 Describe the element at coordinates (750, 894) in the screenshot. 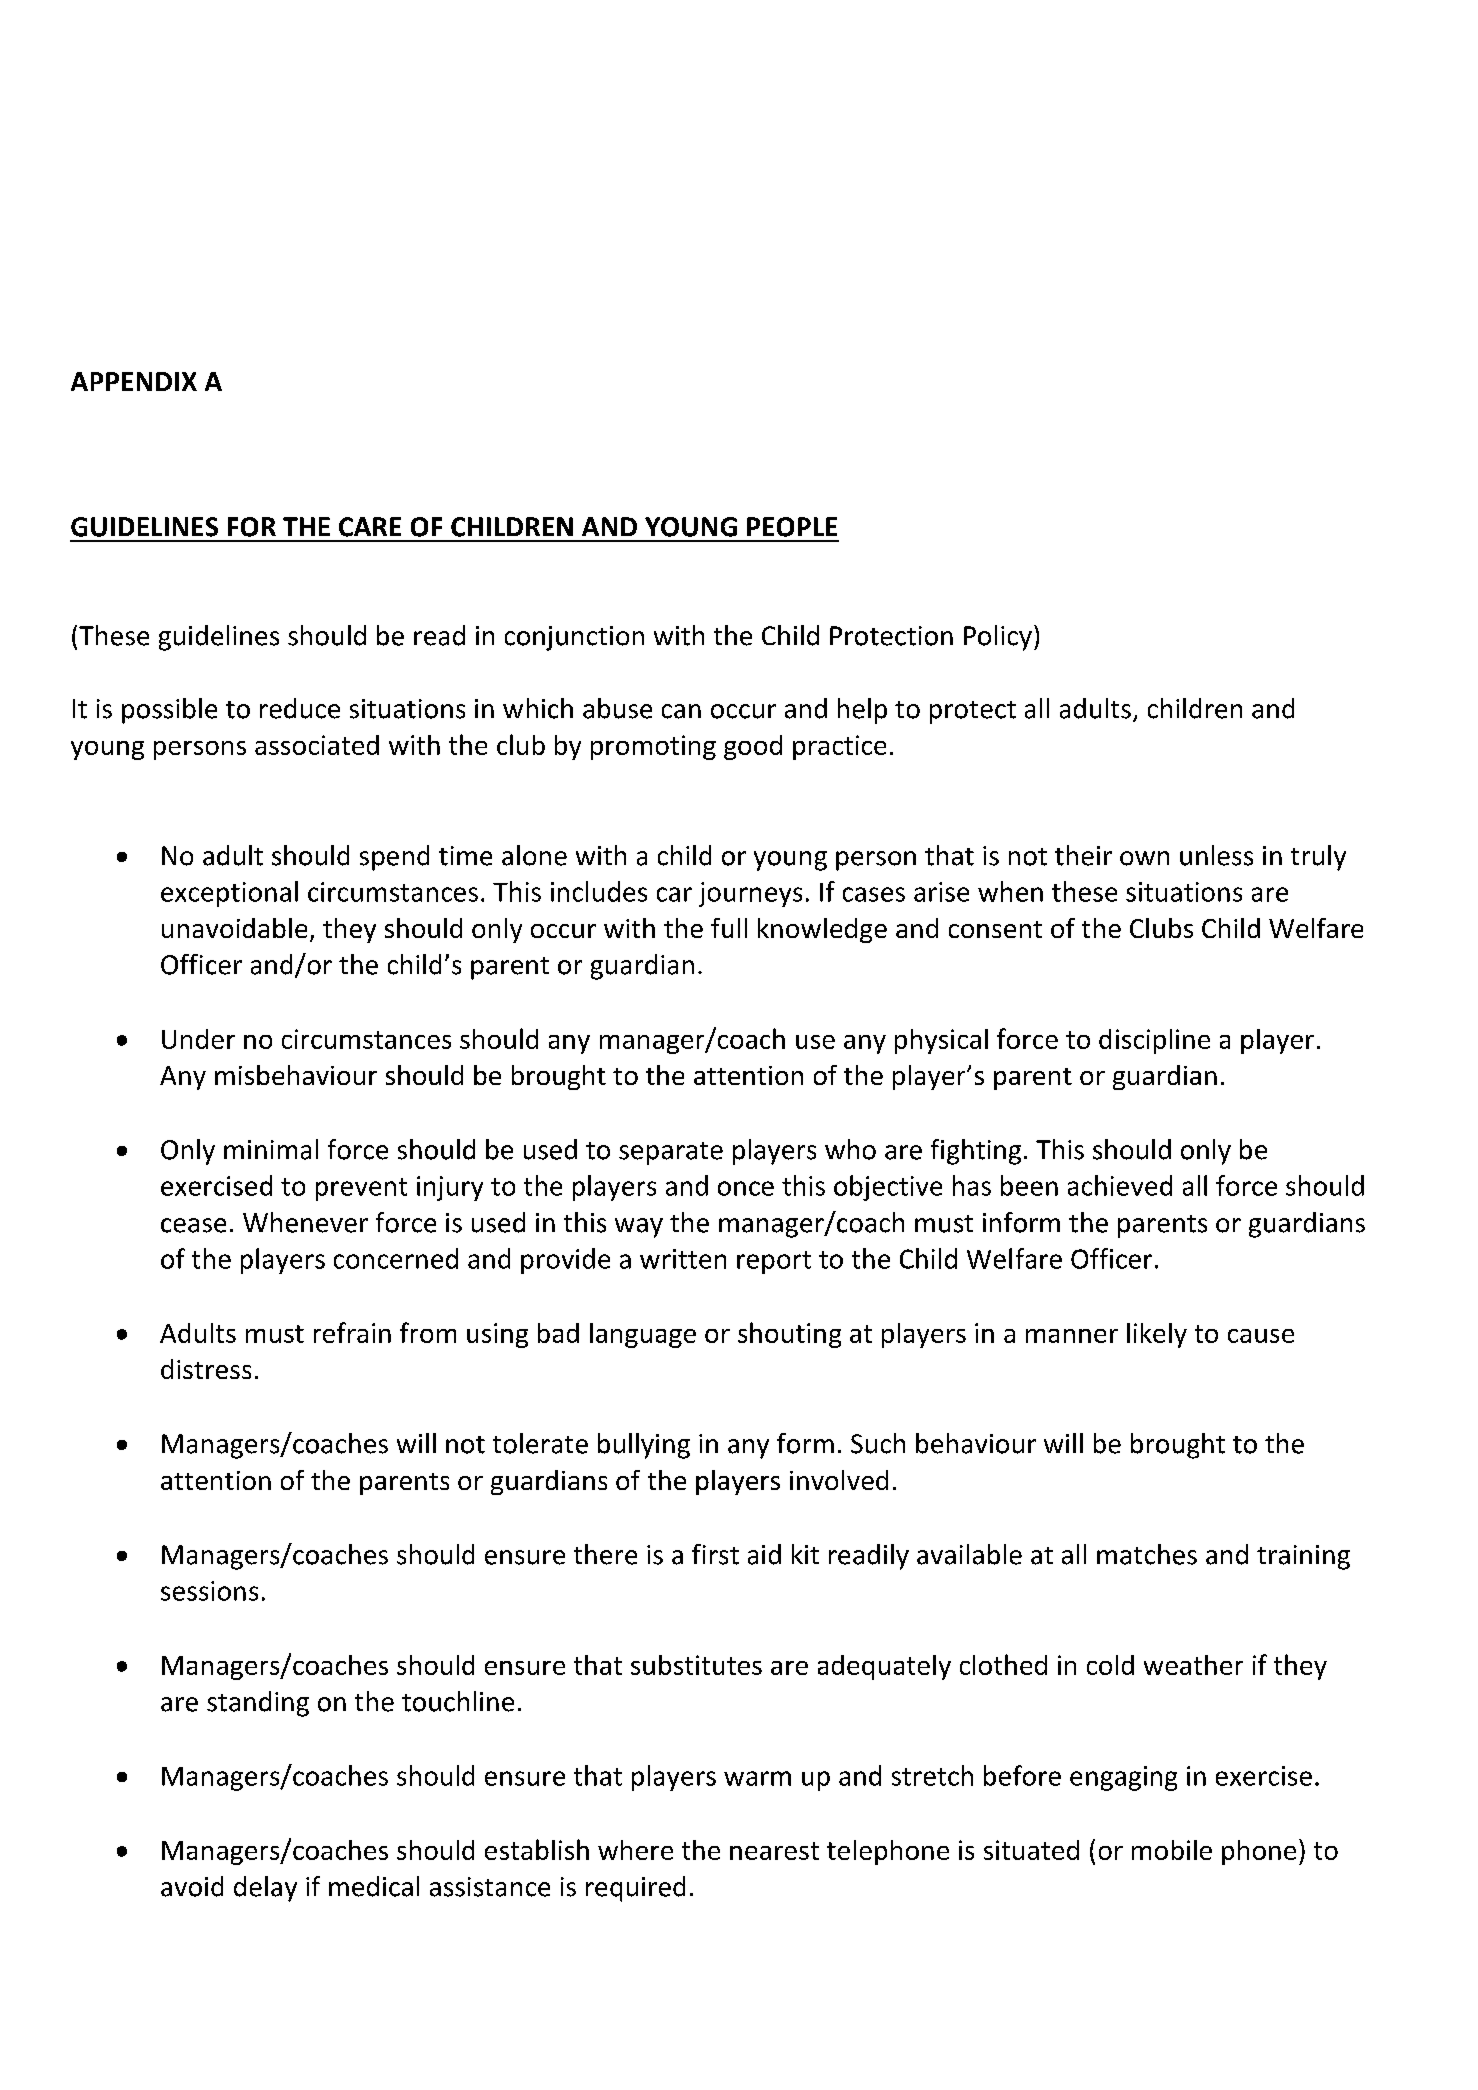

I see `journeys` at that location.
